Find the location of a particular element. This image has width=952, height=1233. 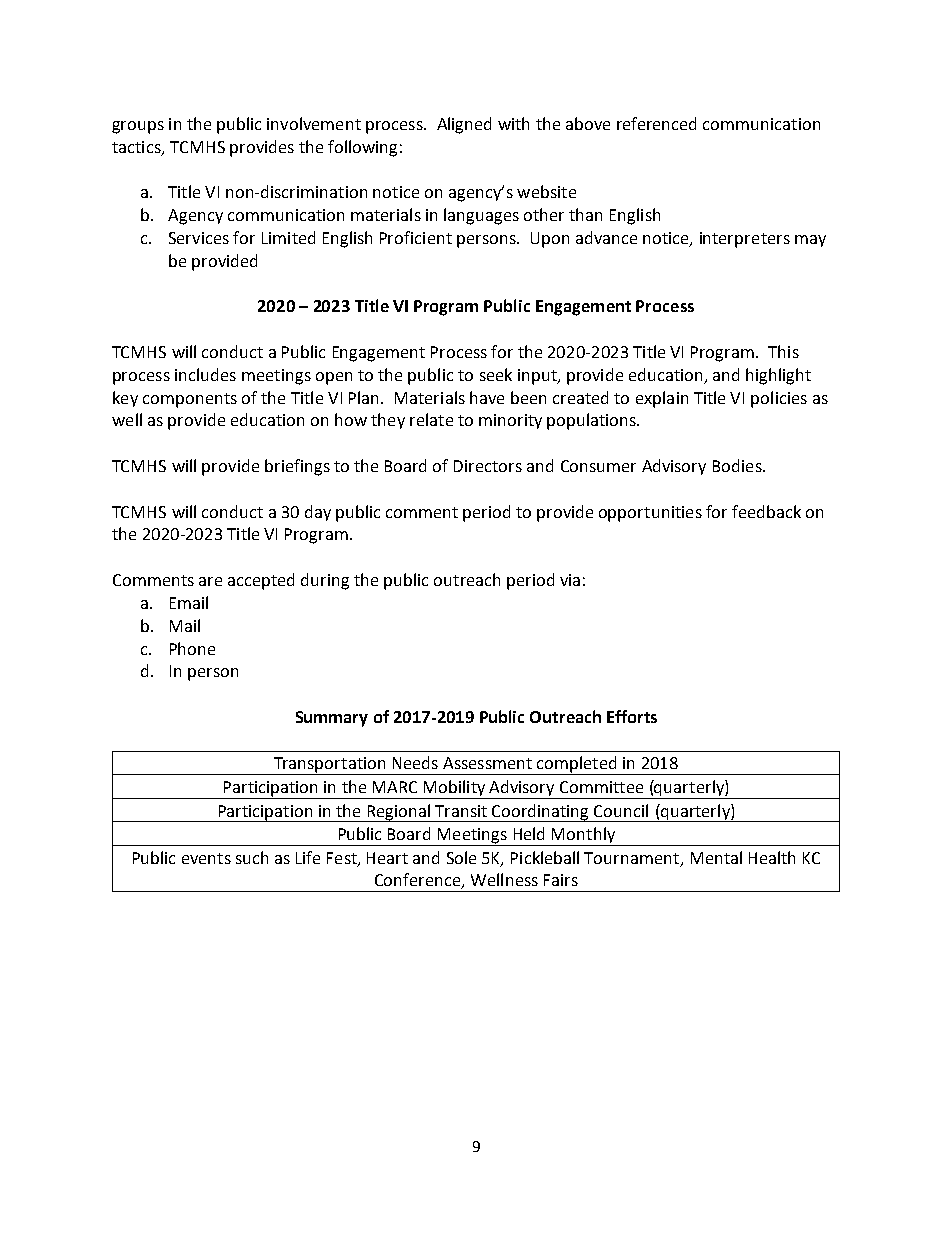

Efforts is located at coordinates (632, 716).
